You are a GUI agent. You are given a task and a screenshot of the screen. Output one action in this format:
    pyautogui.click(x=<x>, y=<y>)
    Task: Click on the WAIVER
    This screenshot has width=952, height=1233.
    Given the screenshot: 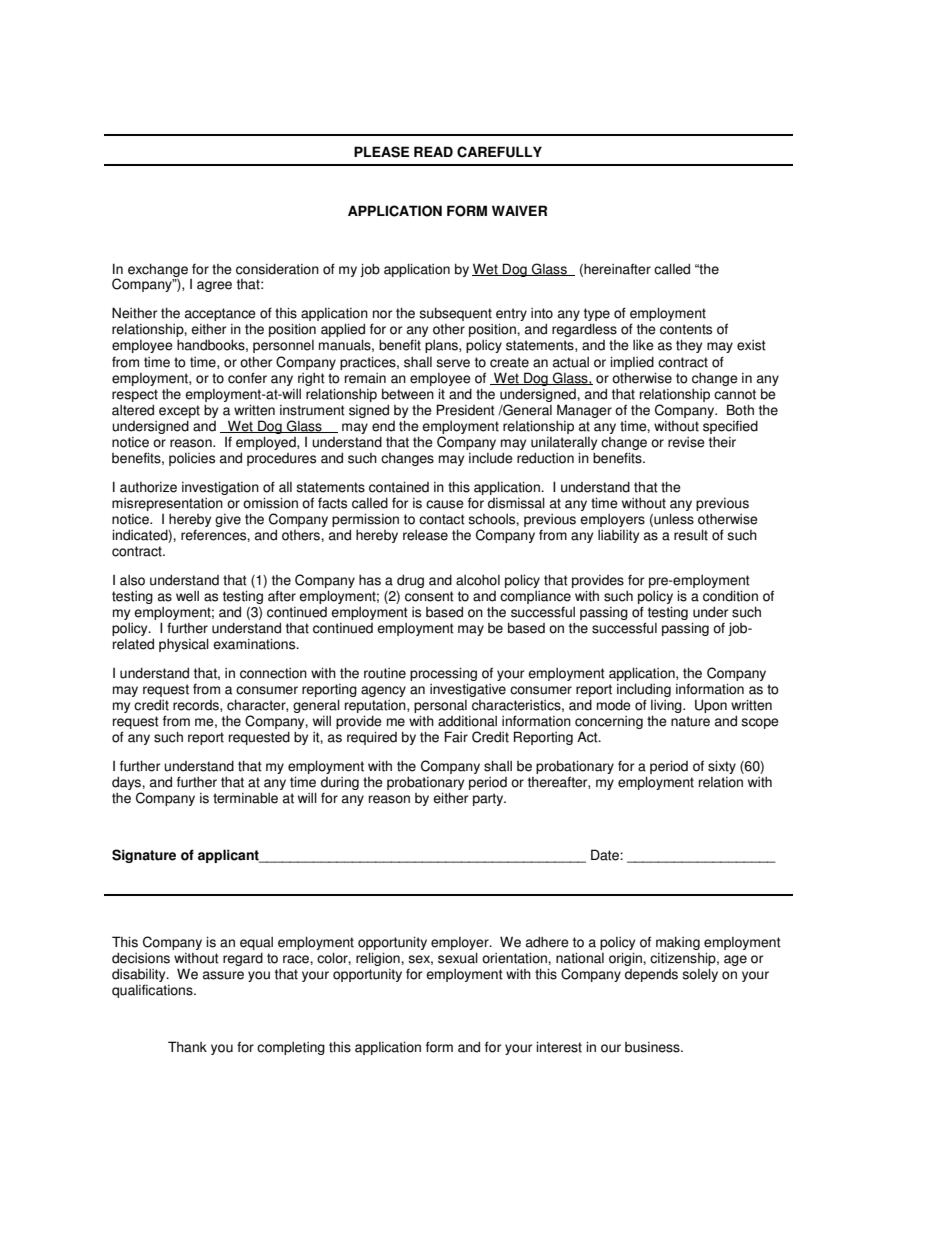 What is the action you would take?
    pyautogui.click(x=519, y=210)
